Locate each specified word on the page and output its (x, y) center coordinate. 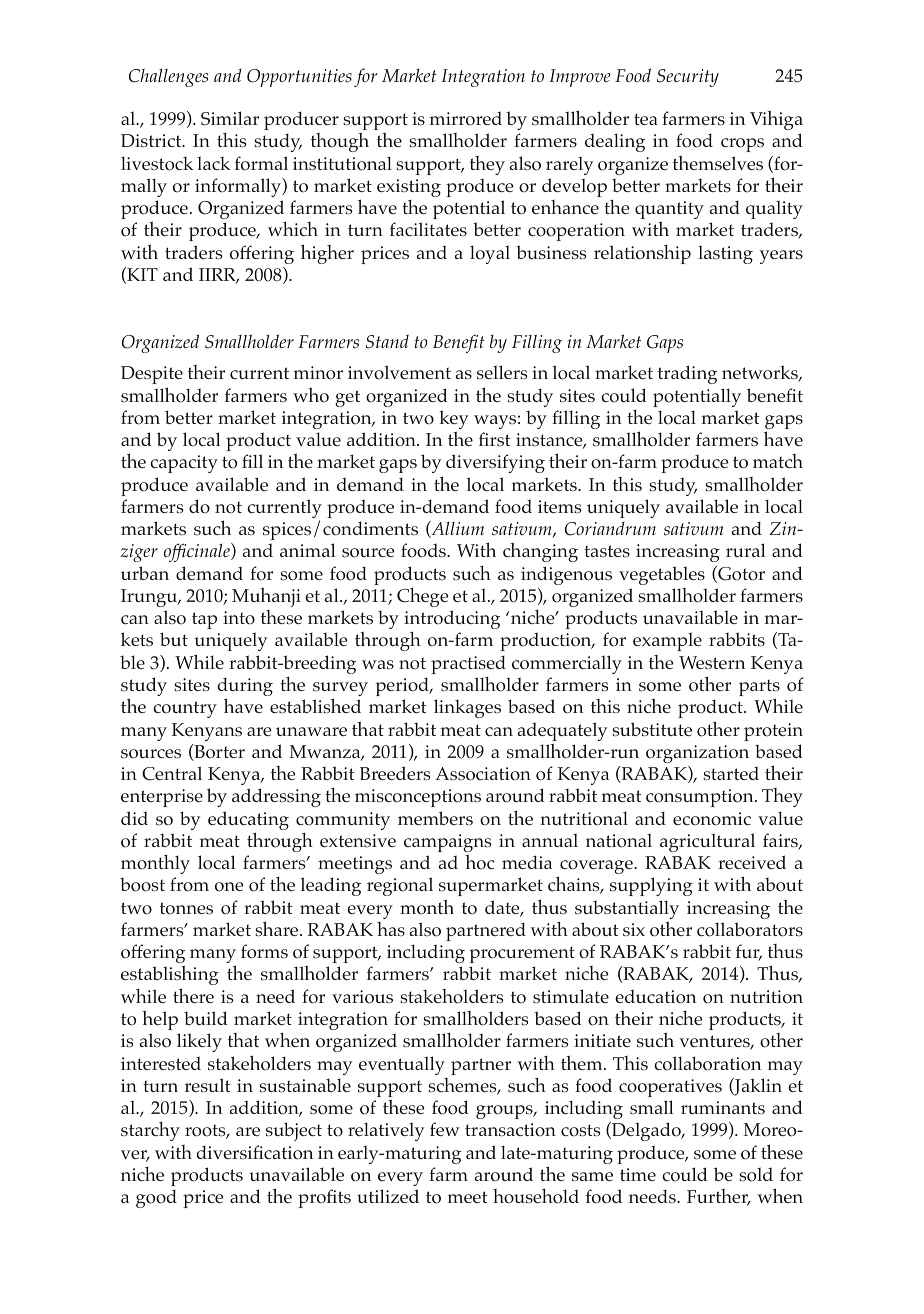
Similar (230, 118)
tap (204, 620)
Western (712, 662)
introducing (452, 619)
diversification (255, 1152)
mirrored (466, 119)
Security (688, 78)
